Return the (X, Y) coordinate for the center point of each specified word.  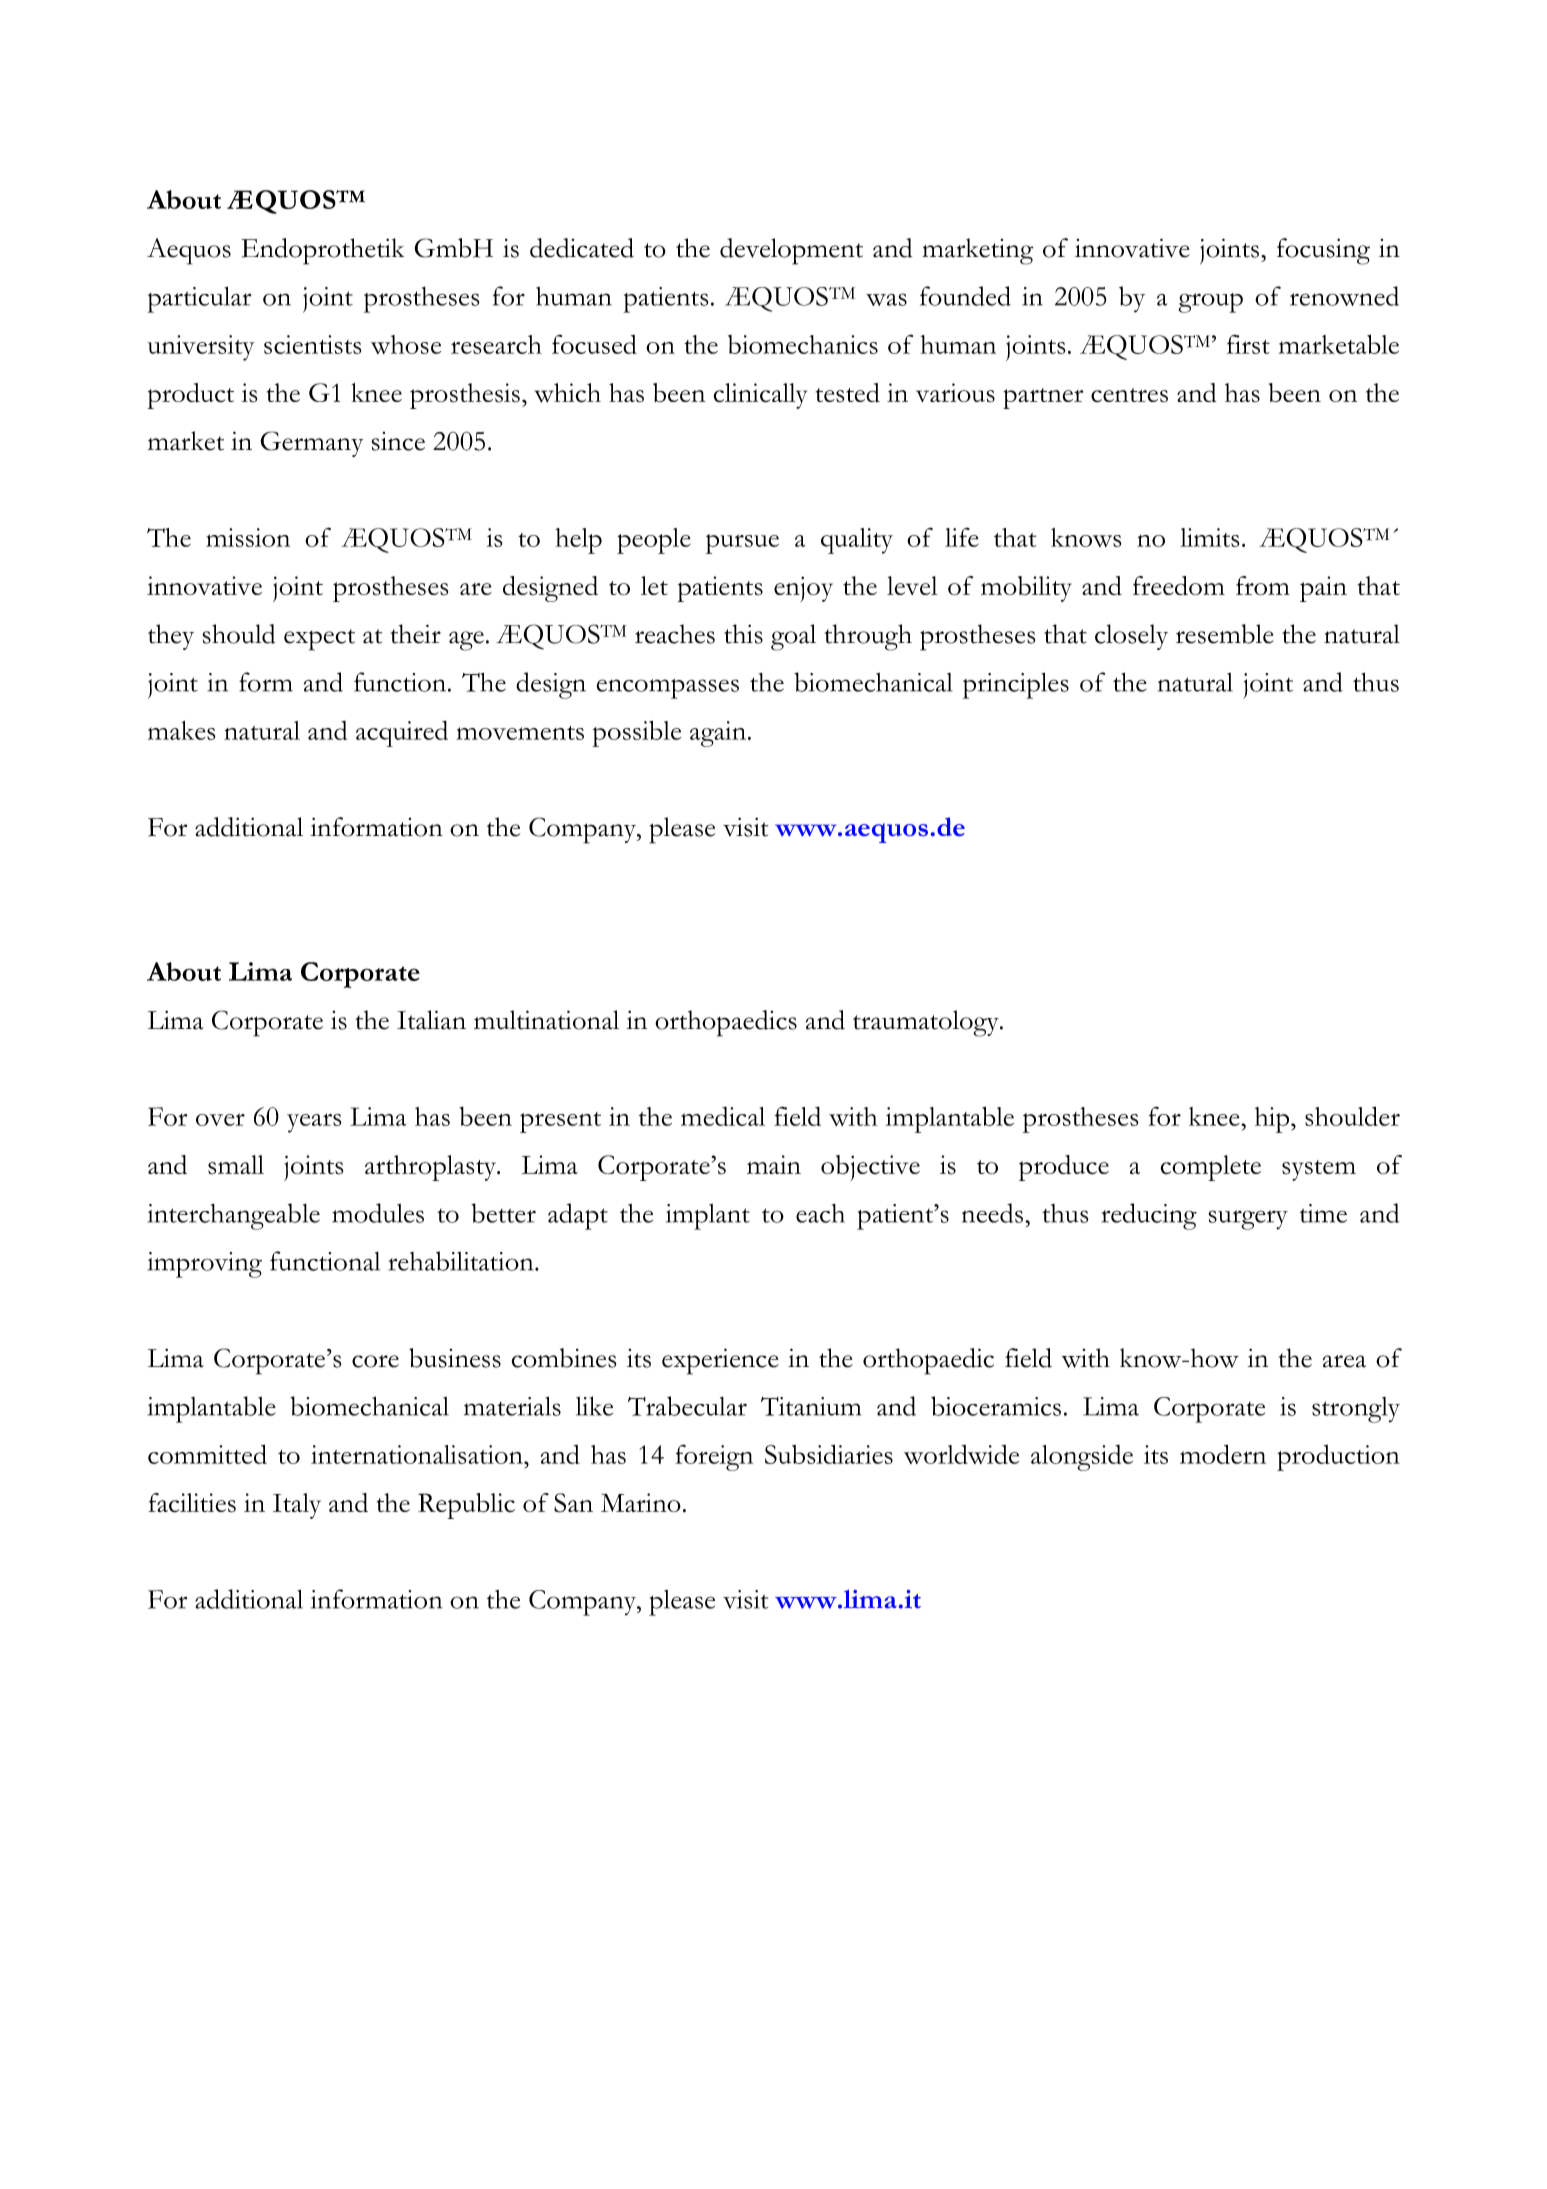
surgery (1248, 1220)
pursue (742, 544)
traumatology (927, 1023)
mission (248, 537)
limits (1210, 537)
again (719, 734)
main (774, 1164)
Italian (431, 1020)
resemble (1225, 634)
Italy (297, 1506)
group (1210, 303)
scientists (313, 344)
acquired (402, 733)
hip (1273, 1120)
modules (378, 1213)
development (791, 251)
